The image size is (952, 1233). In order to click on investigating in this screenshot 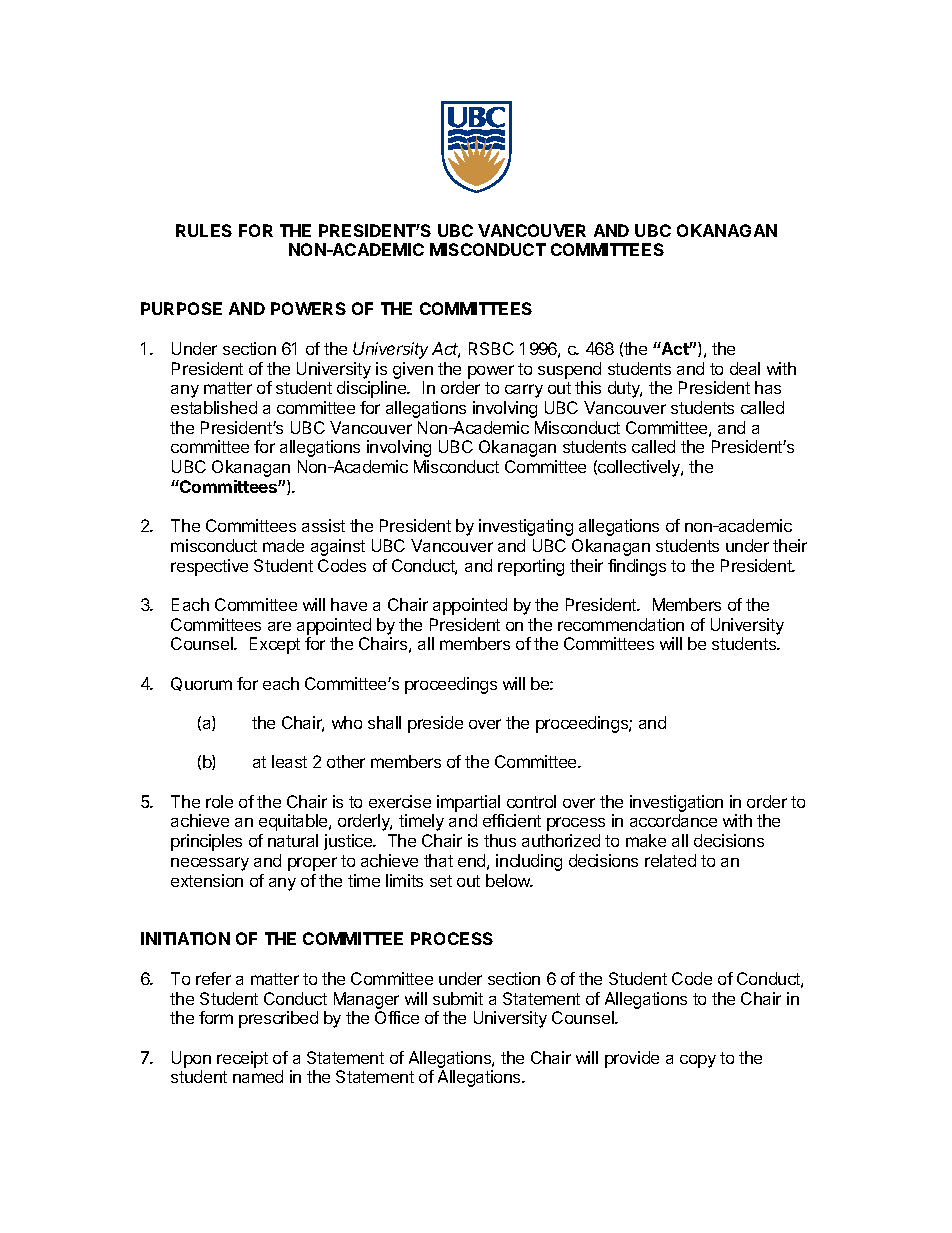, I will do `click(526, 527)`.
